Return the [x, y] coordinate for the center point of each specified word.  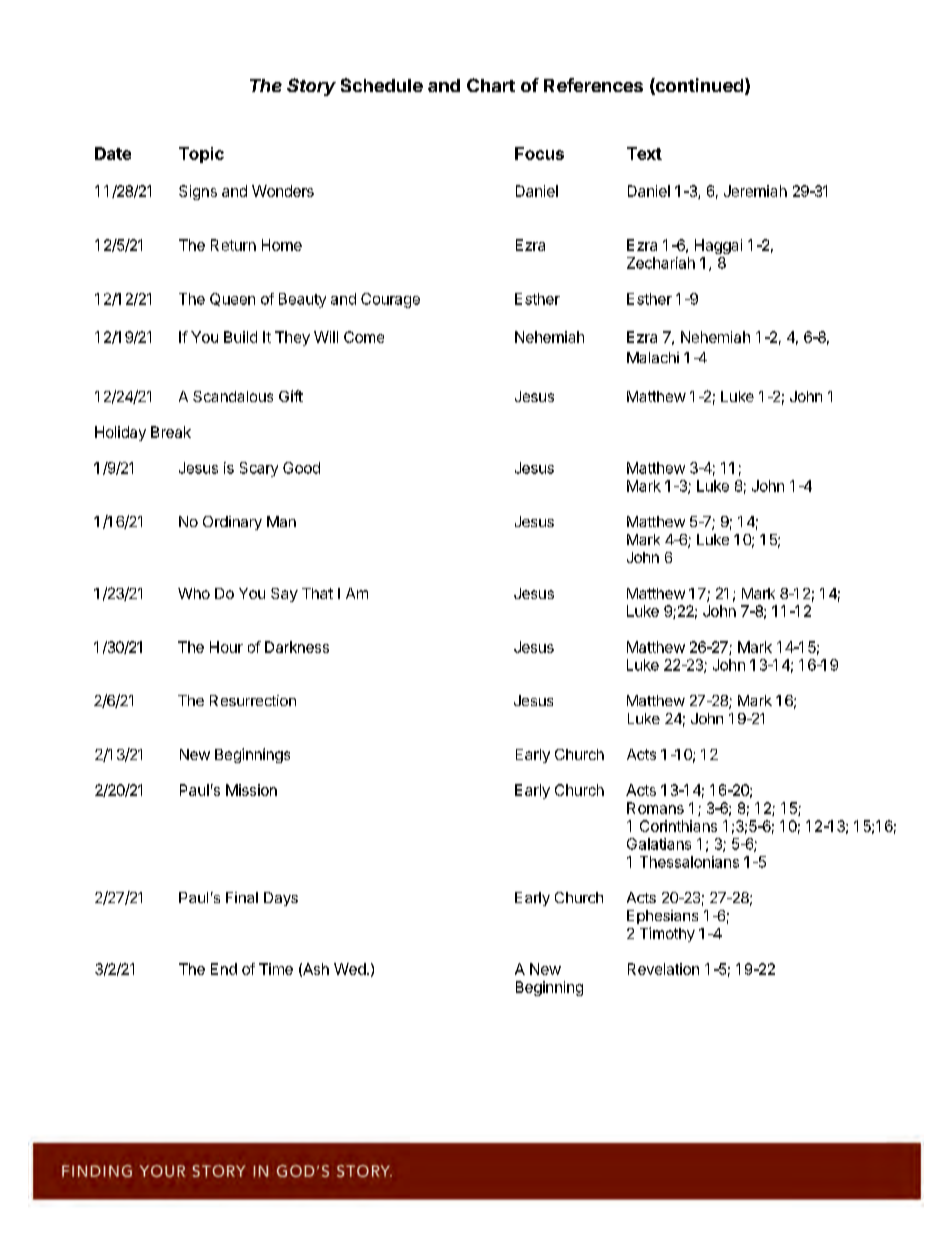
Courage [390, 300]
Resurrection [253, 700]
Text [644, 153]
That [317, 593]
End [224, 969]
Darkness [297, 647]
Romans [655, 808]
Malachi [653, 357]
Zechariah [661, 263]
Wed [350, 969]
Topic [201, 155]
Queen [232, 299]
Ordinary [232, 523]
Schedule [382, 85]
